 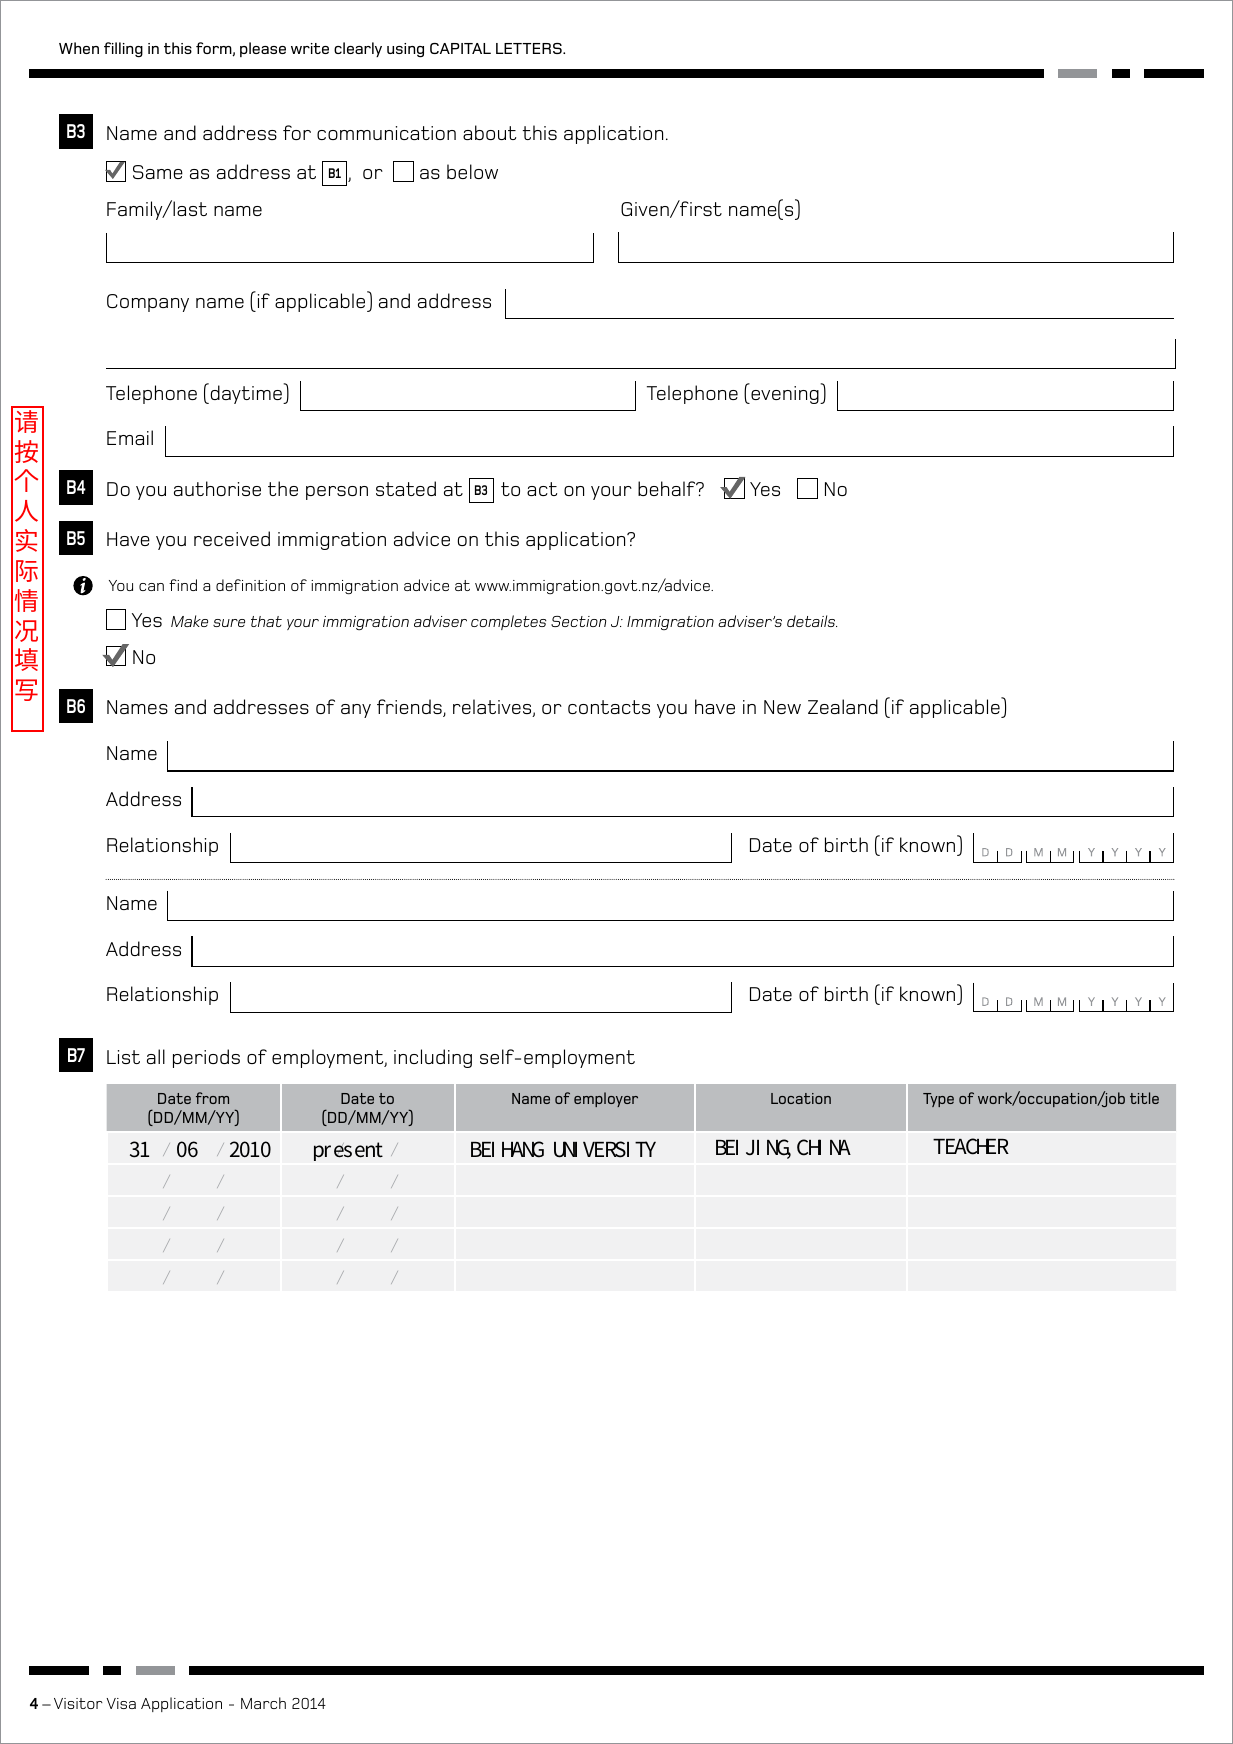 I want to click on Type, so click(x=938, y=1100).
